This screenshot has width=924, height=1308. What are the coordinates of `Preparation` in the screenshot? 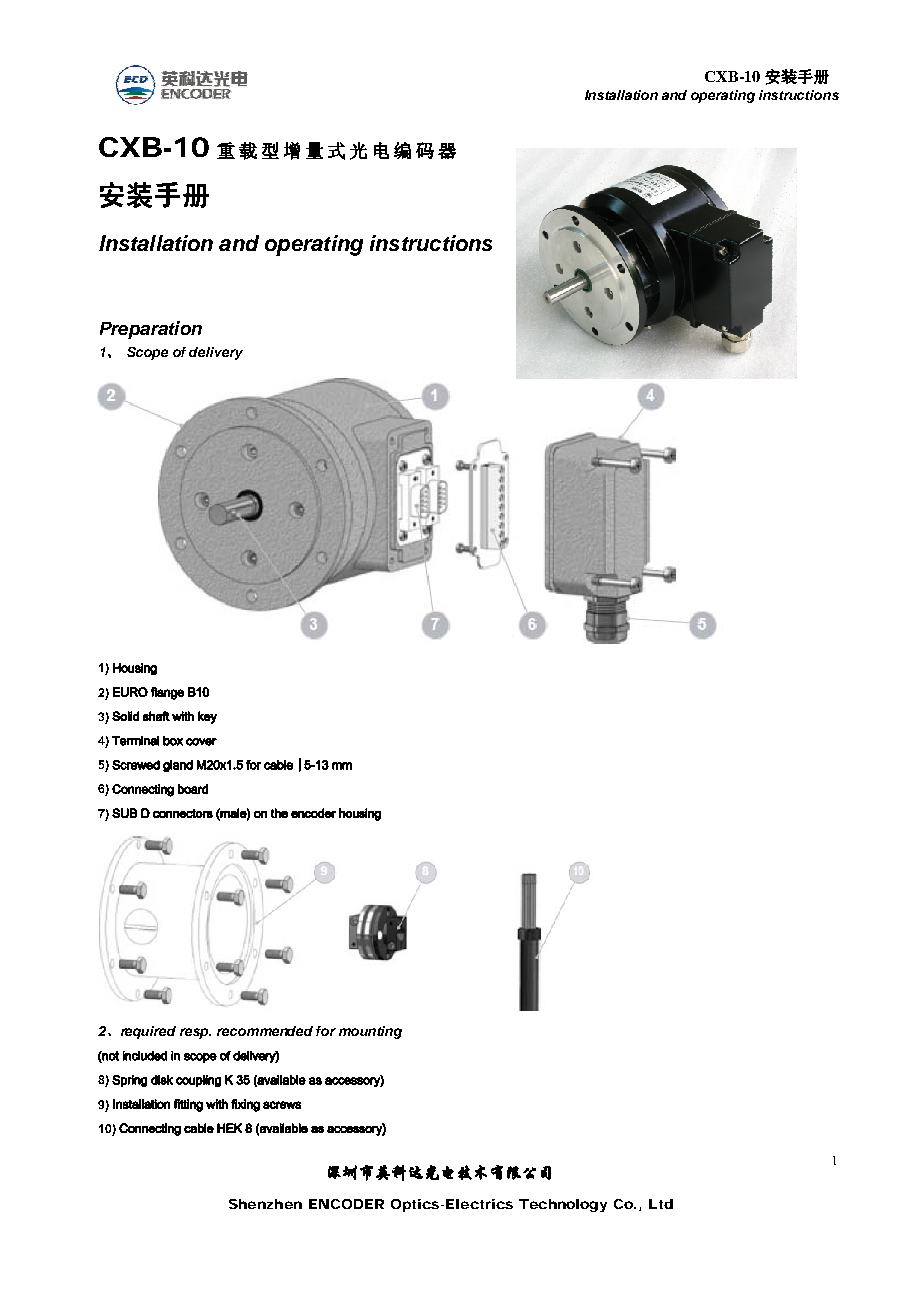 It's located at (151, 330).
